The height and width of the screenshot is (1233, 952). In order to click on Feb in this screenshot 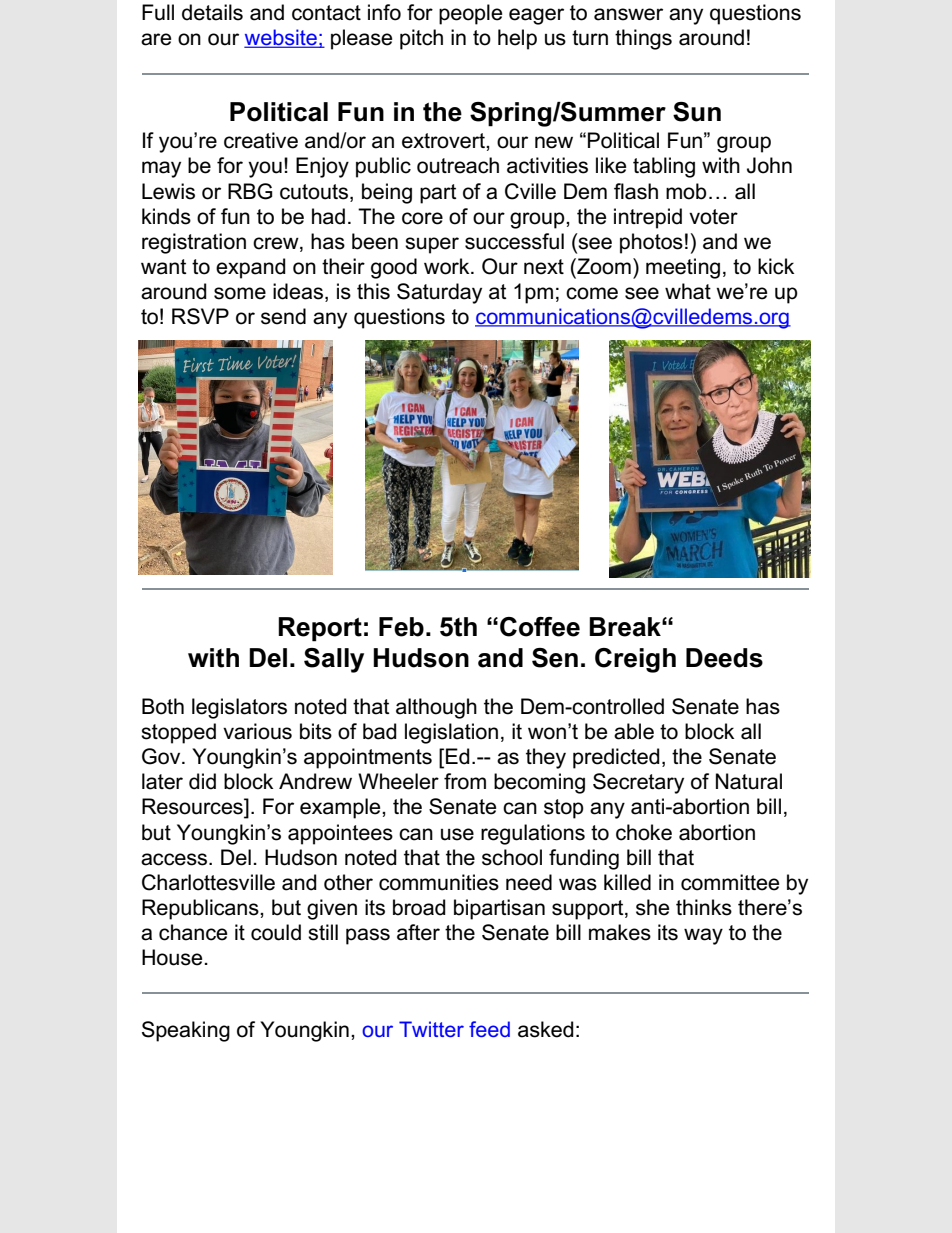, I will do `click(401, 627)`.
